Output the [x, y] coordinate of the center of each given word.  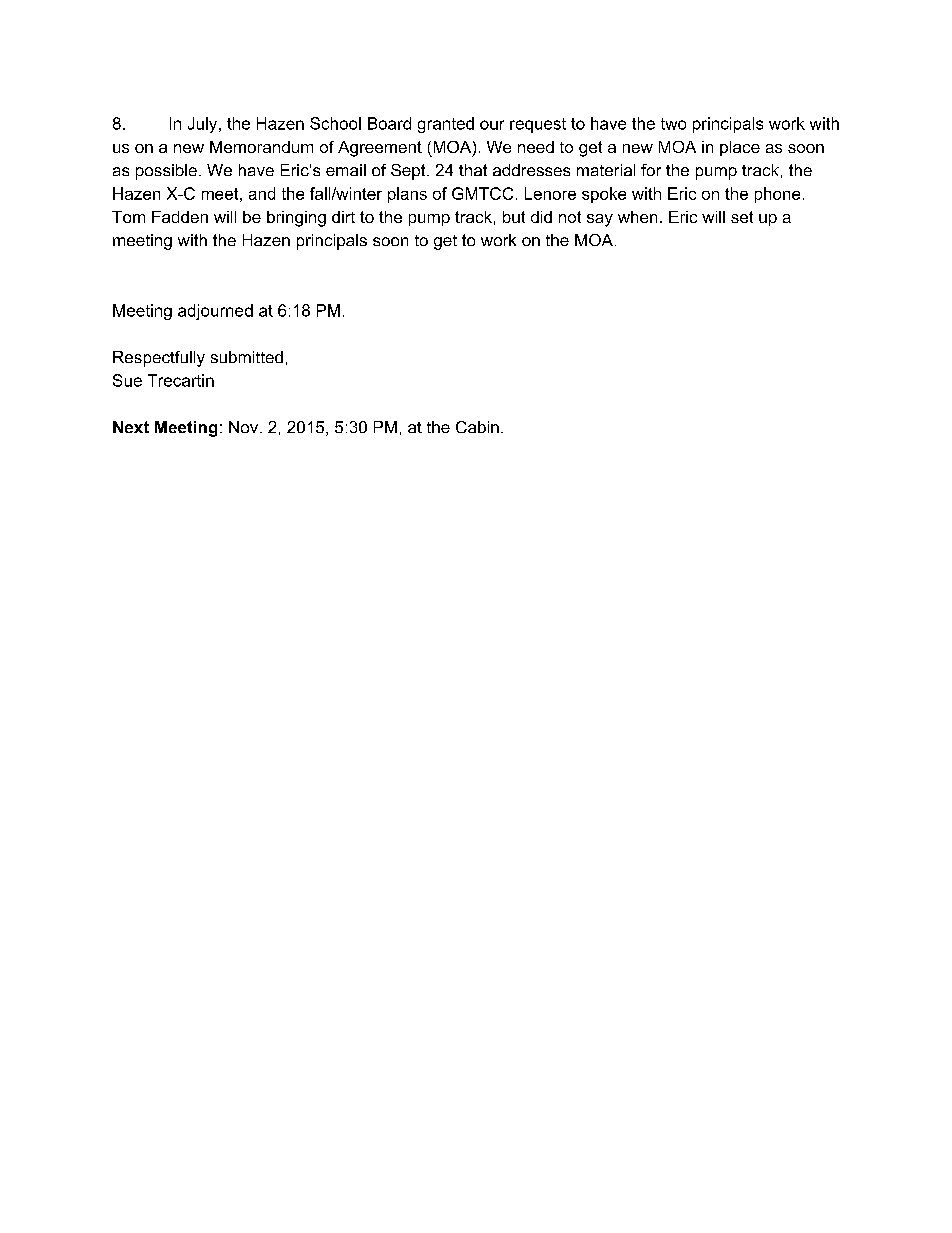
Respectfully [159, 359]
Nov [245, 427]
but [514, 217]
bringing [296, 219]
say [600, 220]
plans [407, 195]
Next [131, 427]
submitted [247, 357]
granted [446, 125]
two [673, 124]
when [637, 217]
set [742, 217]
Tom [128, 217]
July [204, 125]
